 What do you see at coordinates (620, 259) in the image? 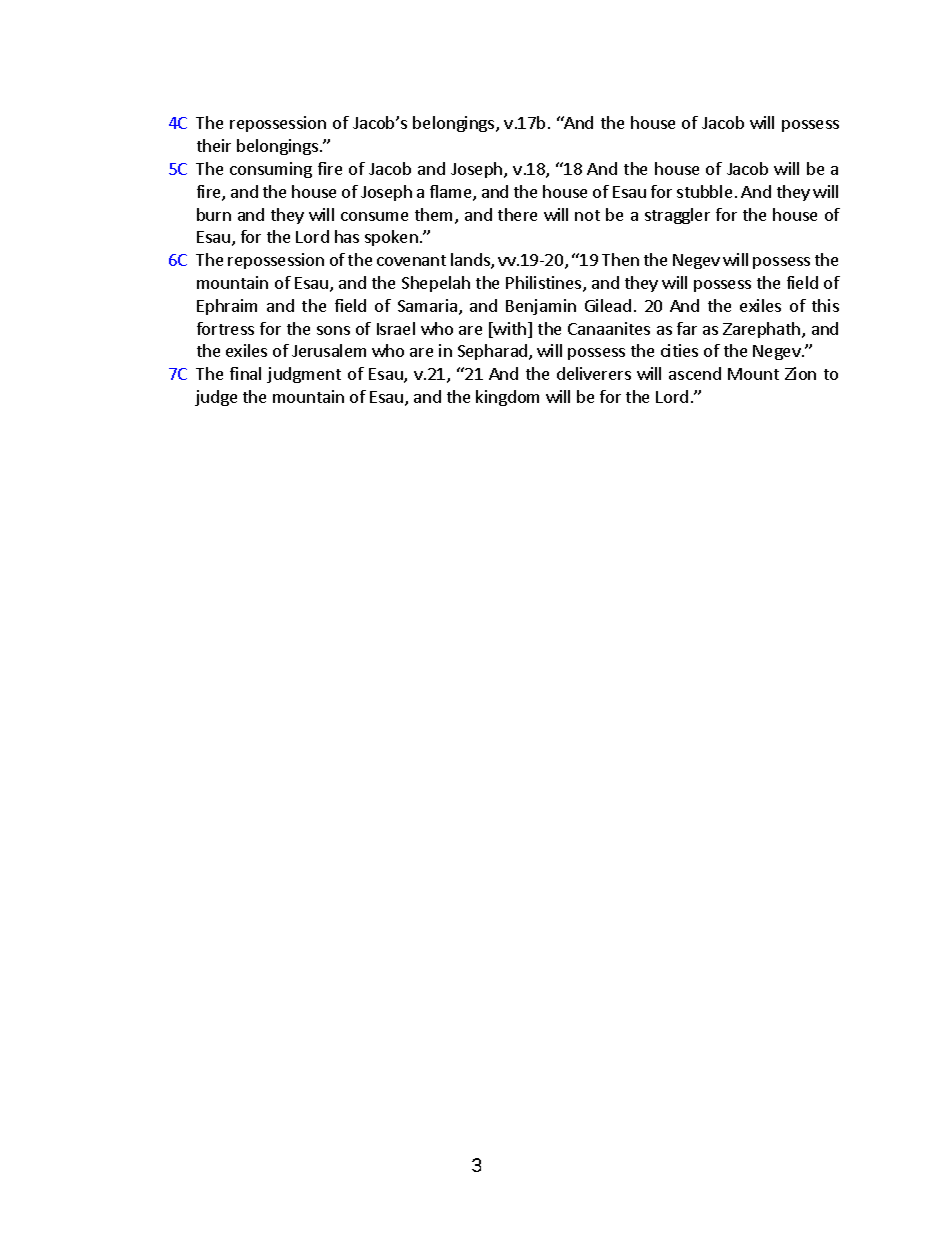
I see `Then` at bounding box center [620, 259].
